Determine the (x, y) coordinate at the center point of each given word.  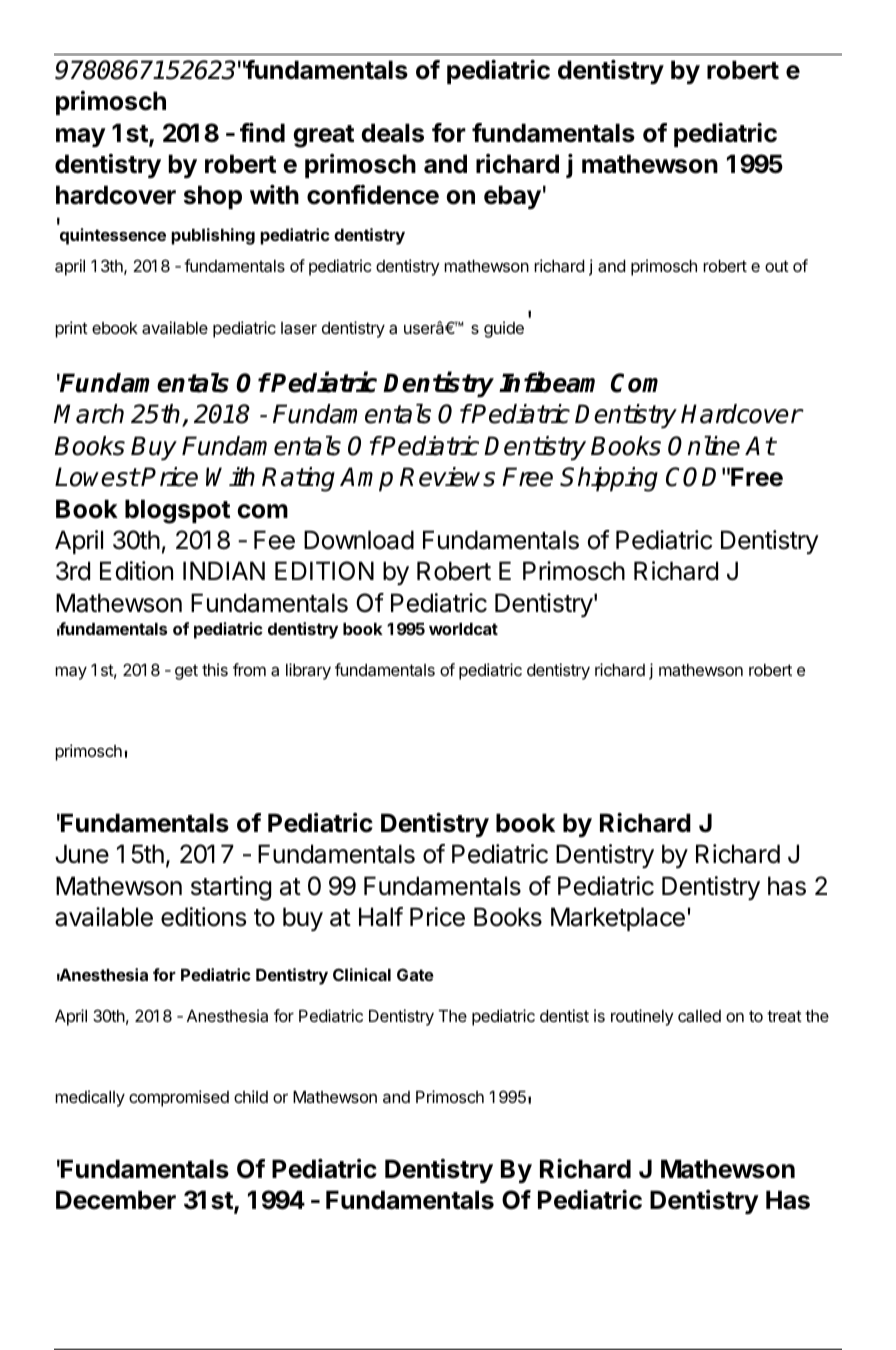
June (82, 854)
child (251, 1096)
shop (213, 197)
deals (392, 133)
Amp (366, 479)
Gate (415, 974)
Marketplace (618, 919)
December (116, 1200)
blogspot (177, 511)
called (699, 1016)
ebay (512, 197)
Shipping (609, 479)
